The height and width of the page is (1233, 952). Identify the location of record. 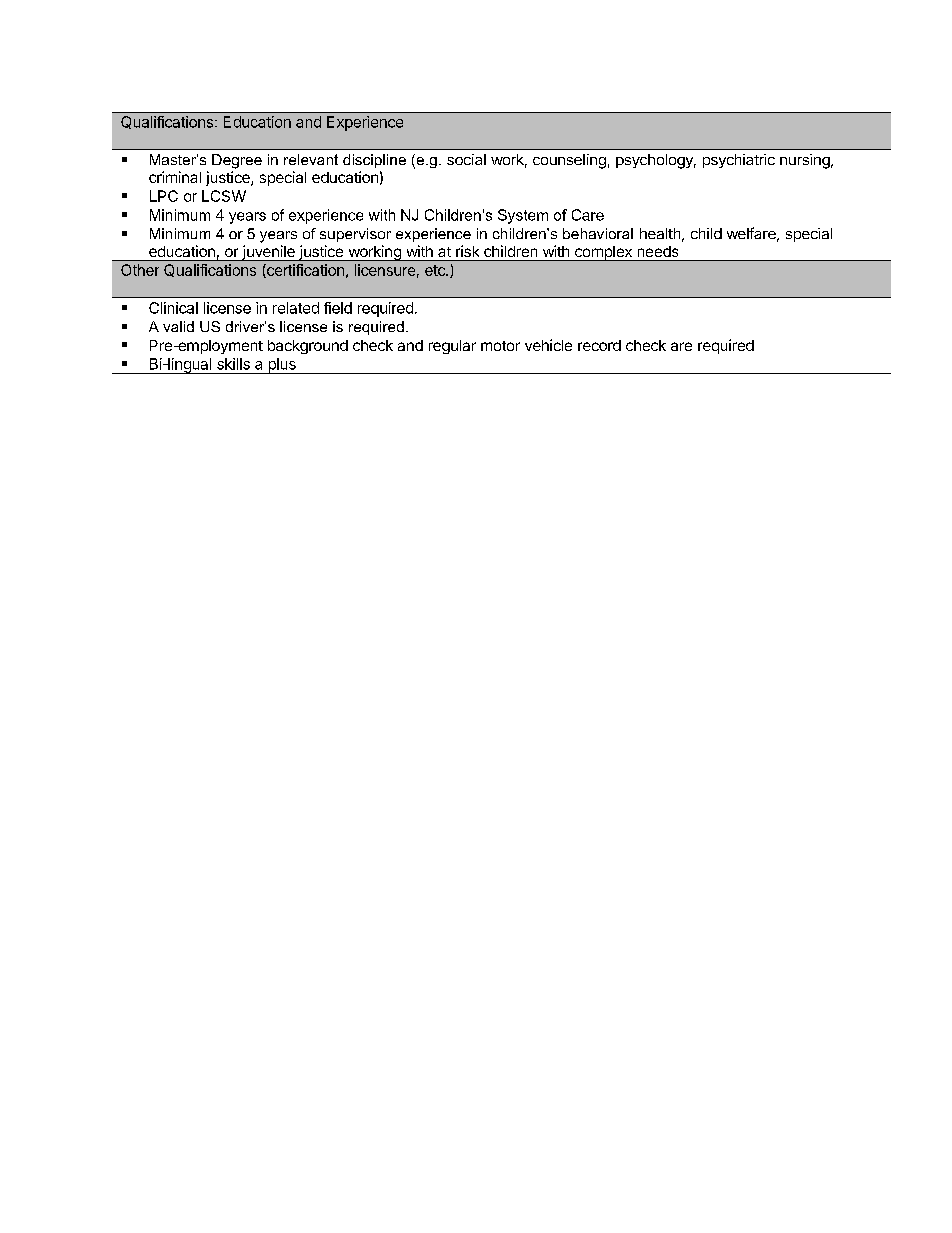
(599, 345).
